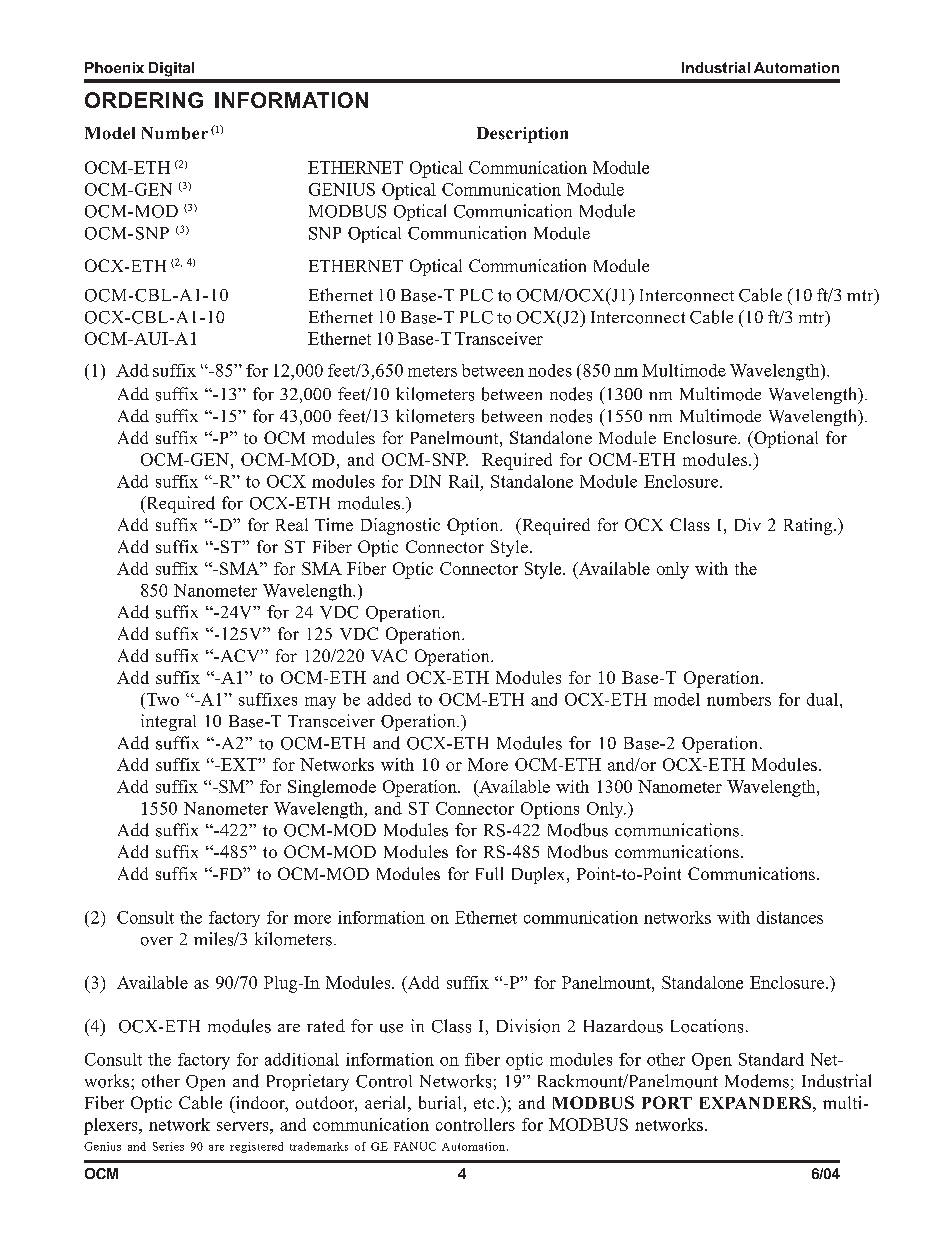 This image has width=952, height=1233. Describe the element at coordinates (389, 655) in the image. I see `VAC` at that location.
